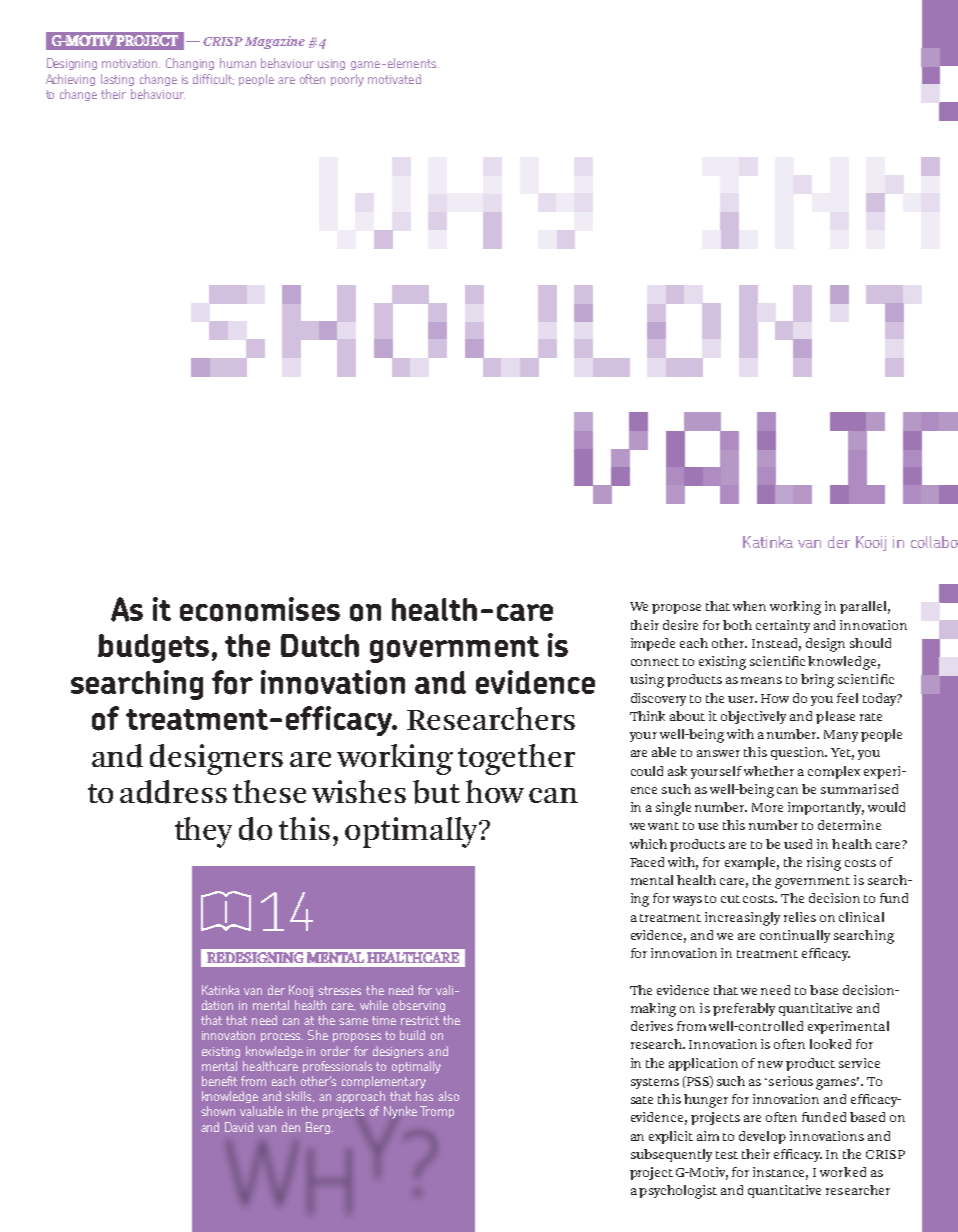  What do you see at coordinates (347, 80) in the screenshot?
I see `poorly` at bounding box center [347, 80].
